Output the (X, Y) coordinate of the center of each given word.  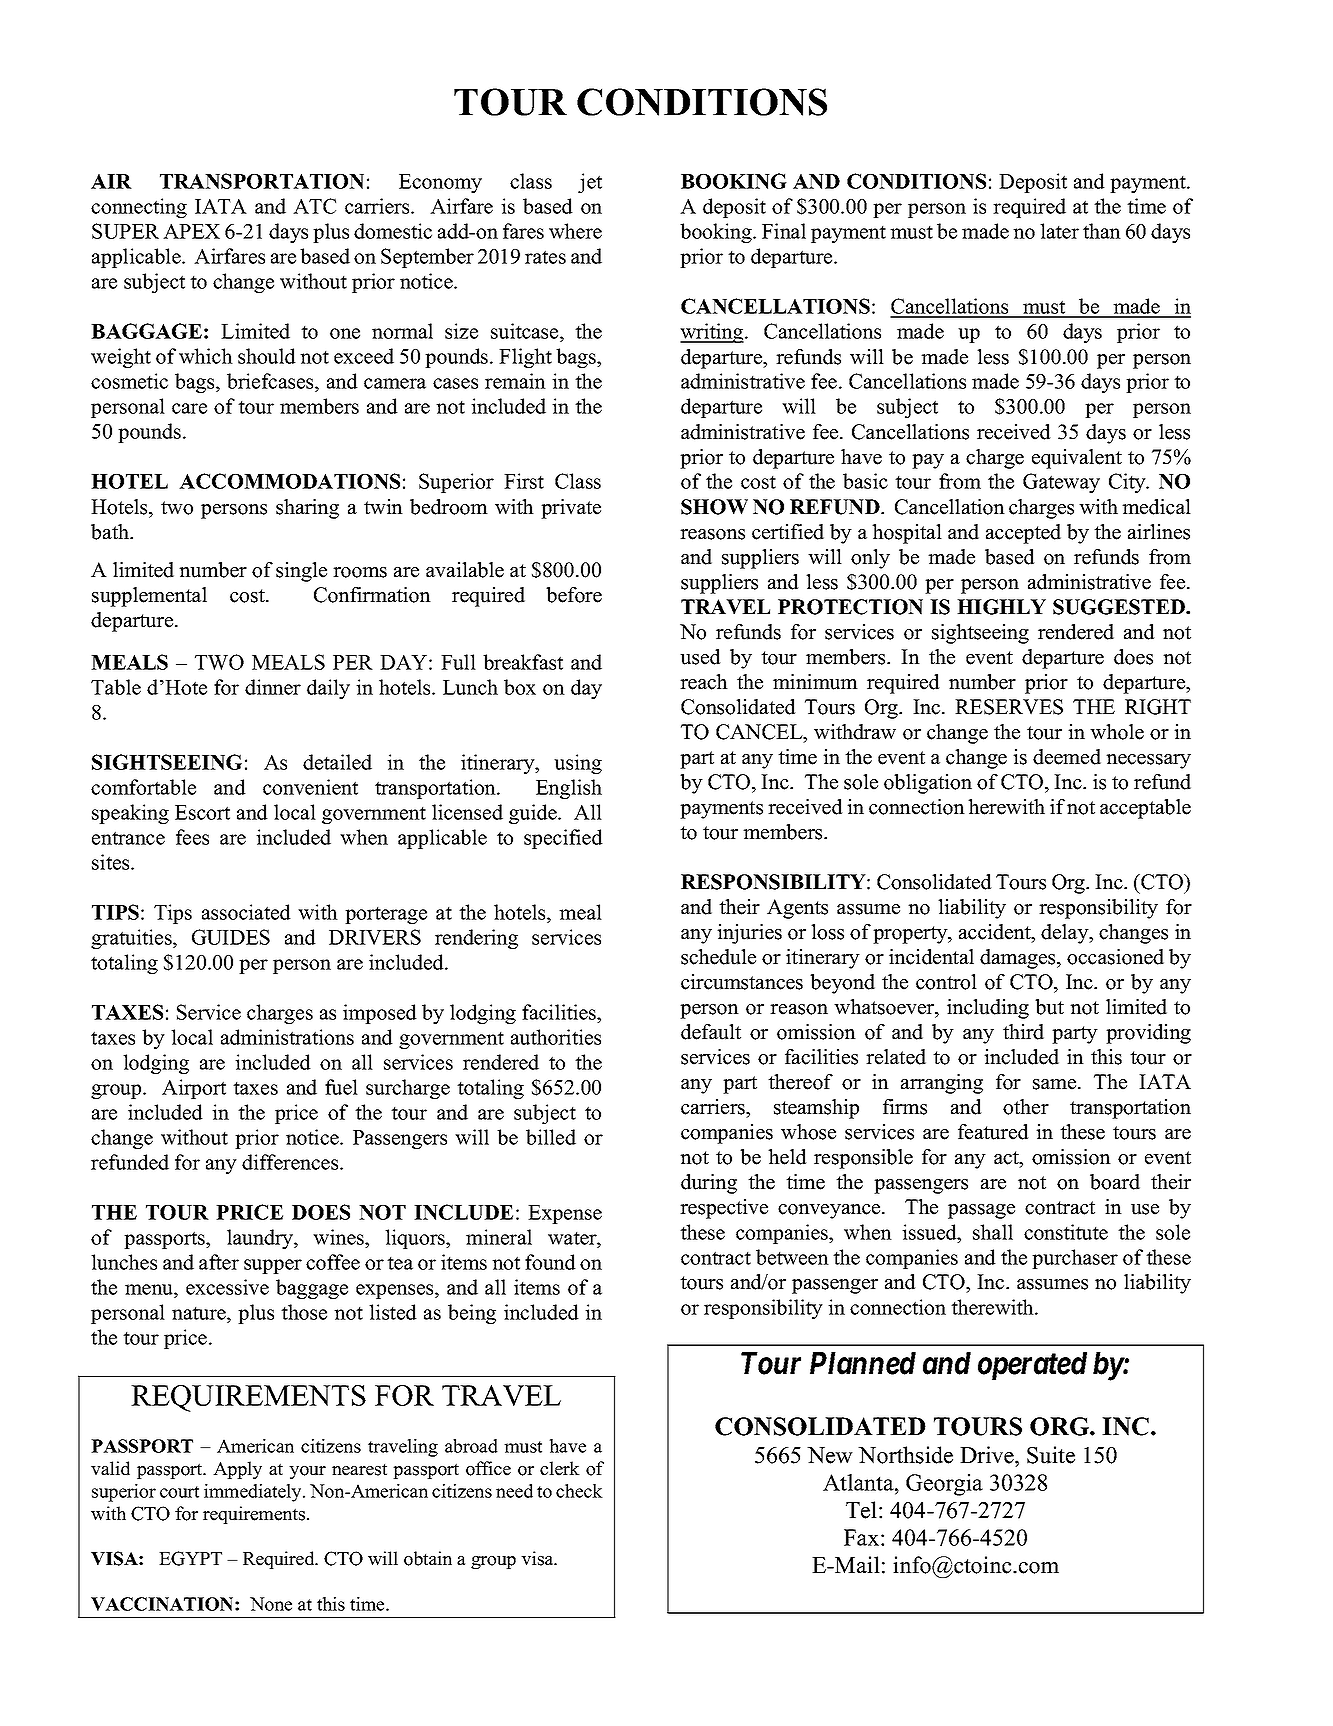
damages (1019, 959)
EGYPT (190, 1558)
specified (563, 839)
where (575, 231)
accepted (1023, 534)
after (219, 1262)
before (574, 595)
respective (724, 1209)
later (1059, 231)
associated (246, 912)
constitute (1066, 1232)
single (301, 572)
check (579, 1491)
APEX (191, 231)
